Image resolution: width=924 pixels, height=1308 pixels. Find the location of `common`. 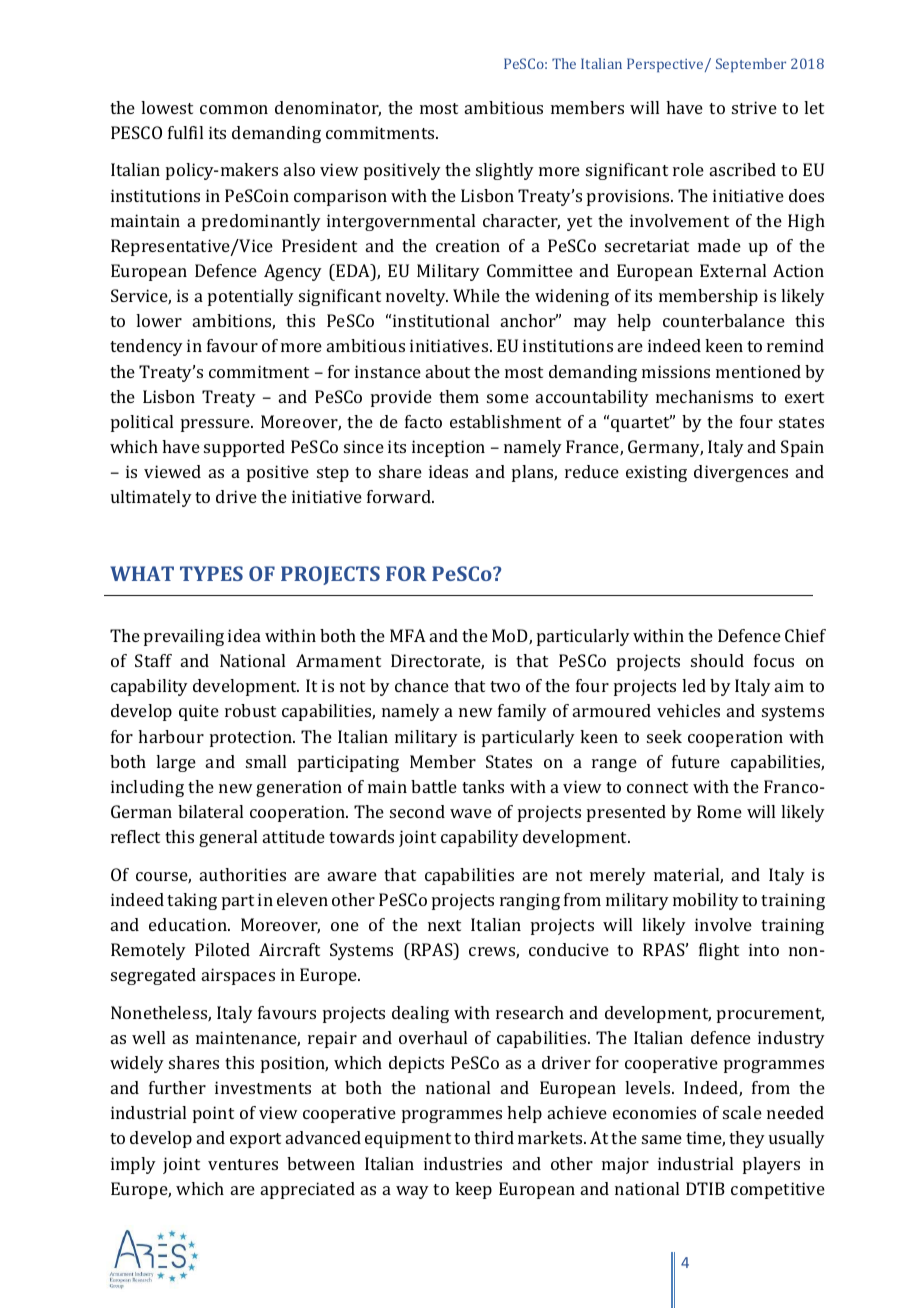

common is located at coordinates (234, 109).
